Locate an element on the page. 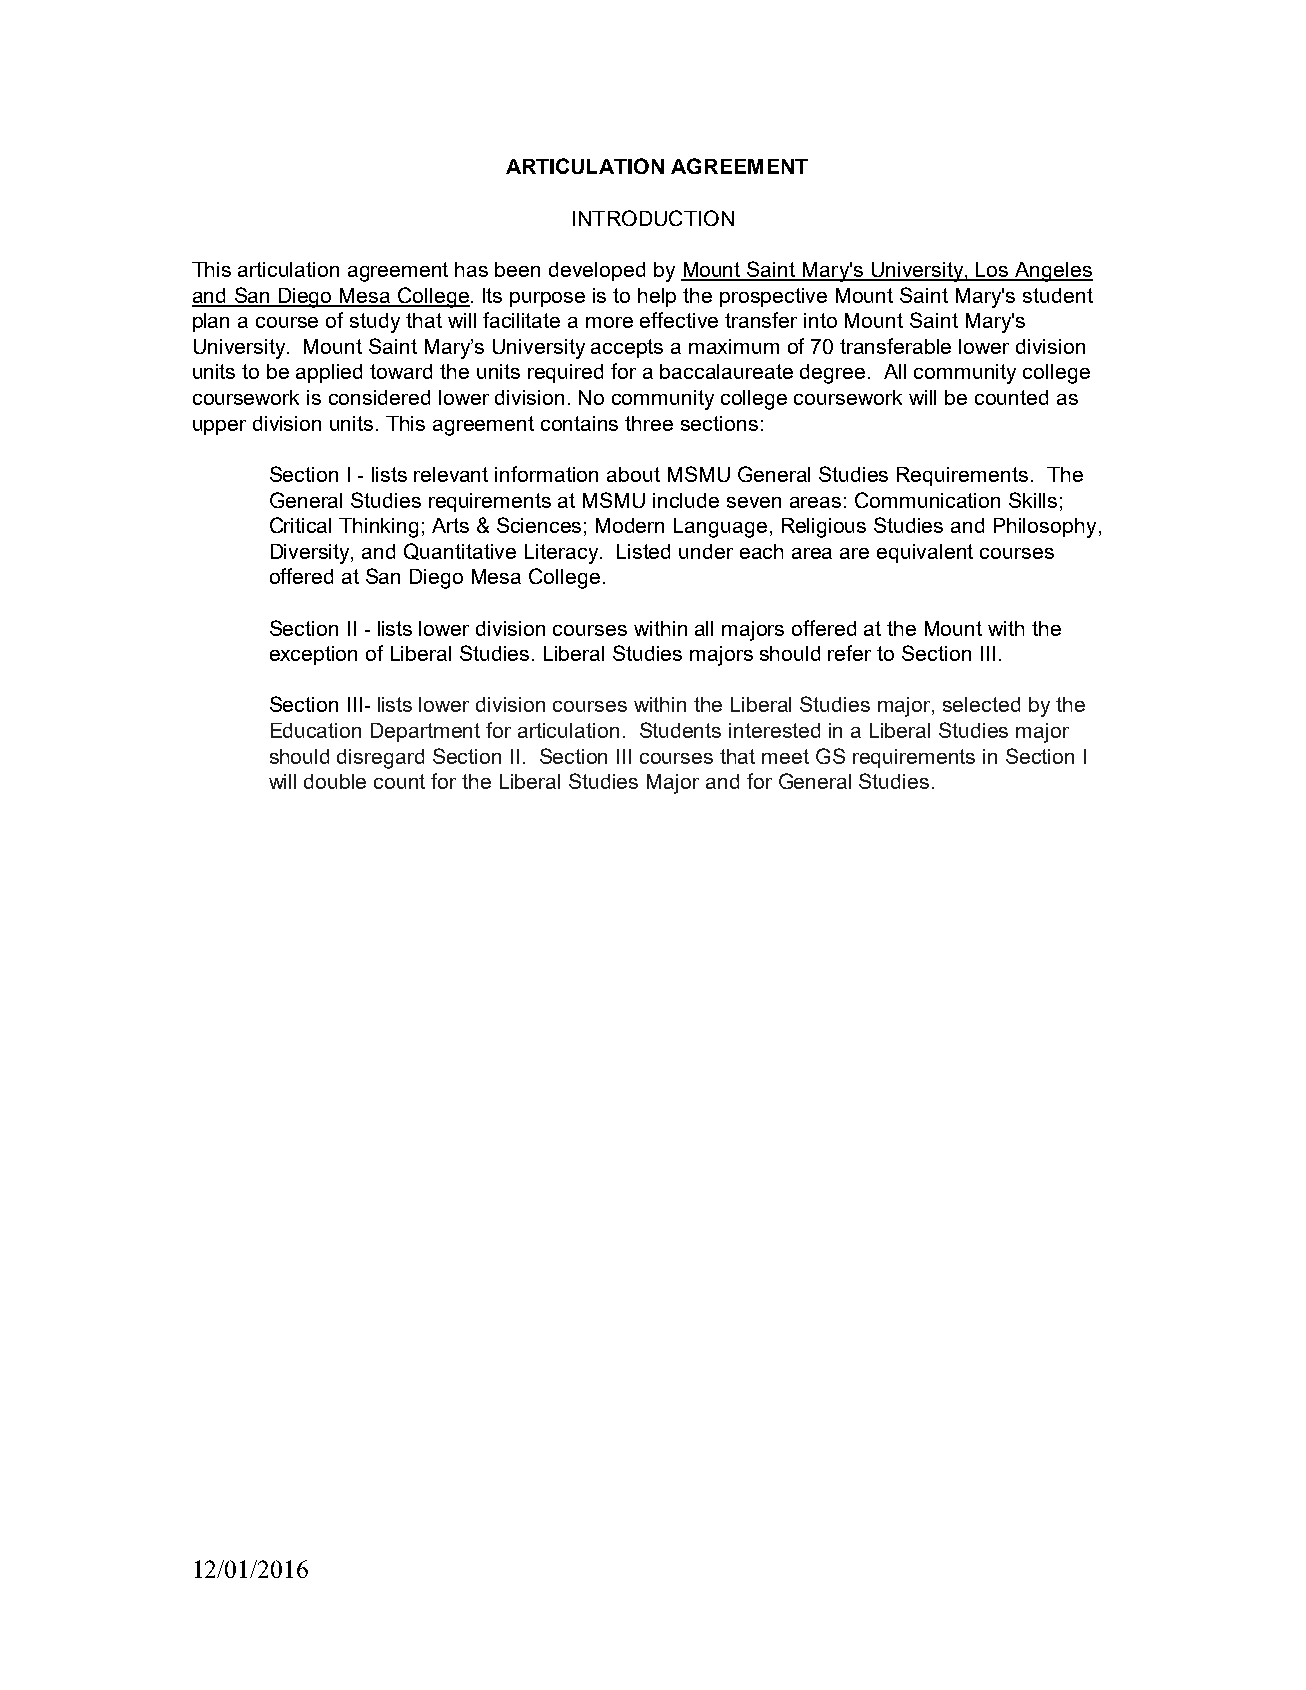 The width and height of the image is (1306, 1690). Angeles is located at coordinates (1053, 272).
